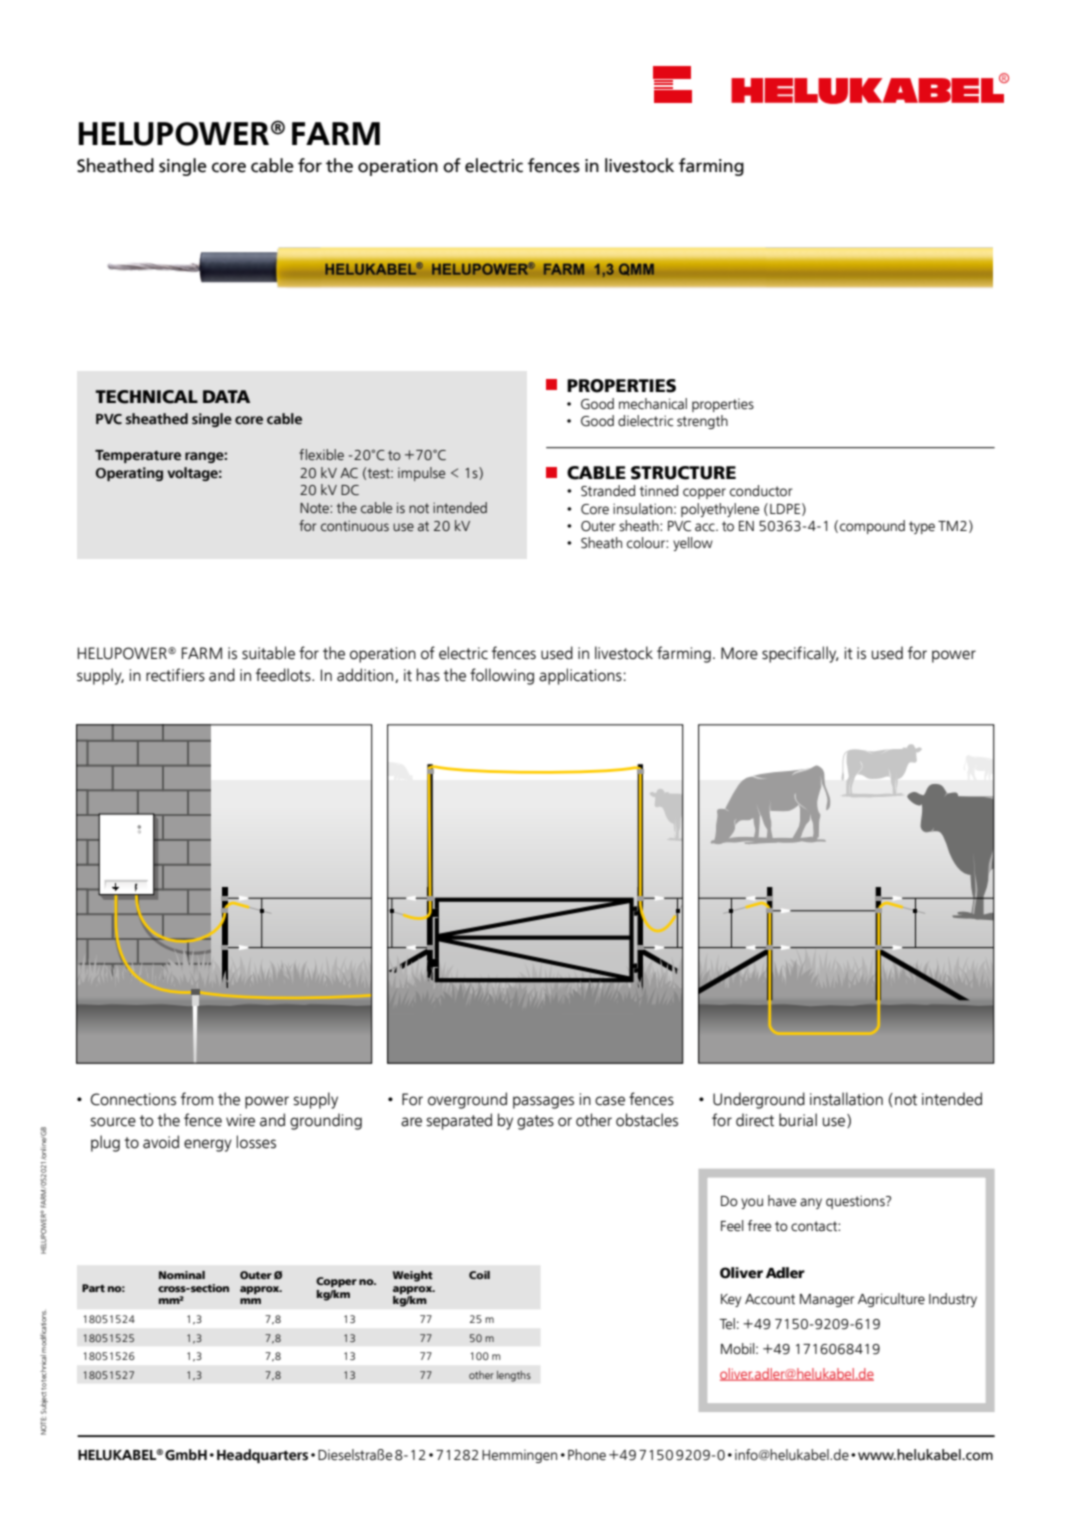 The height and width of the screenshot is (1513, 1070). What do you see at coordinates (226, 396) in the screenshot?
I see `DATA` at bounding box center [226, 396].
